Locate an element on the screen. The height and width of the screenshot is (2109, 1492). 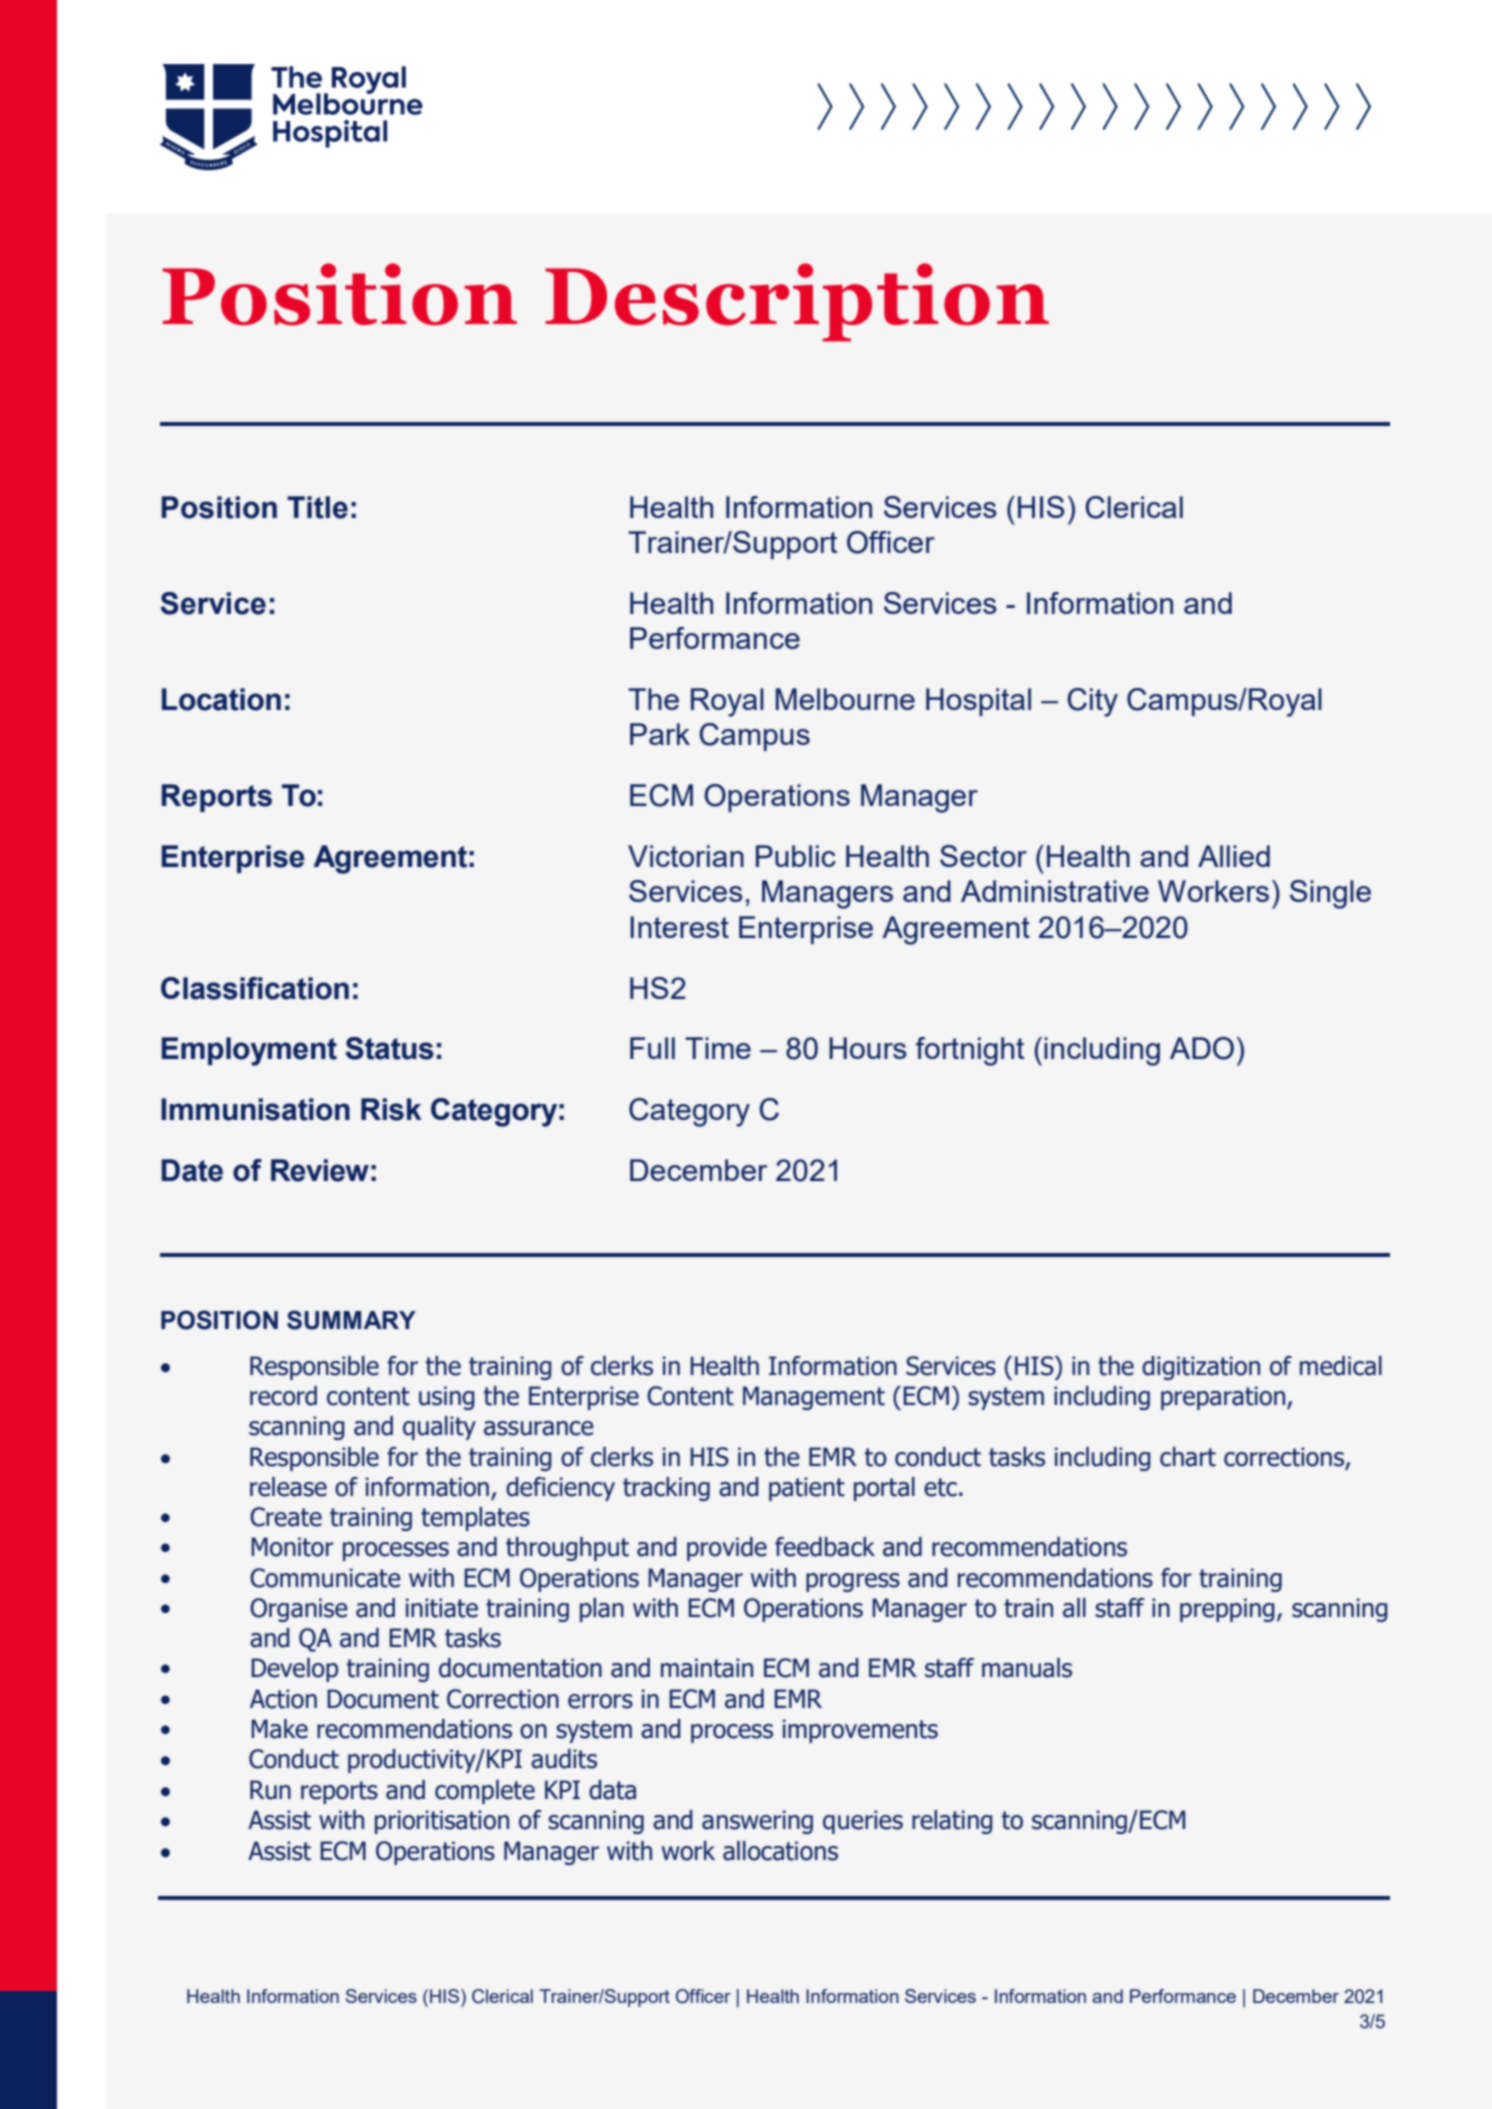
Run is located at coordinates (270, 1790).
